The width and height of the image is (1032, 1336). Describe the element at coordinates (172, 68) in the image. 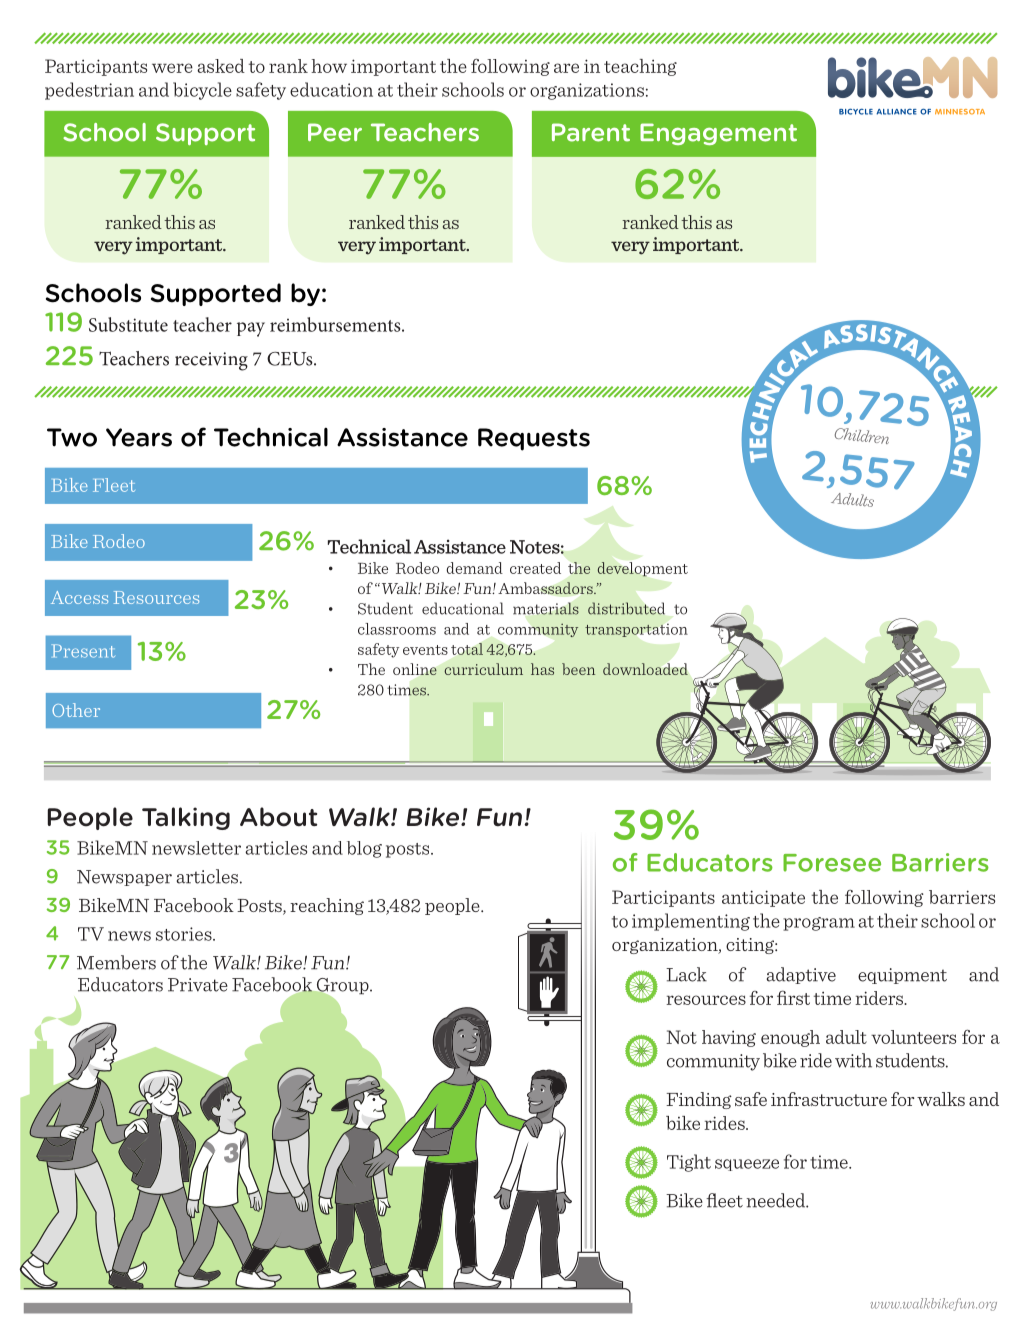

I see `were` at that location.
